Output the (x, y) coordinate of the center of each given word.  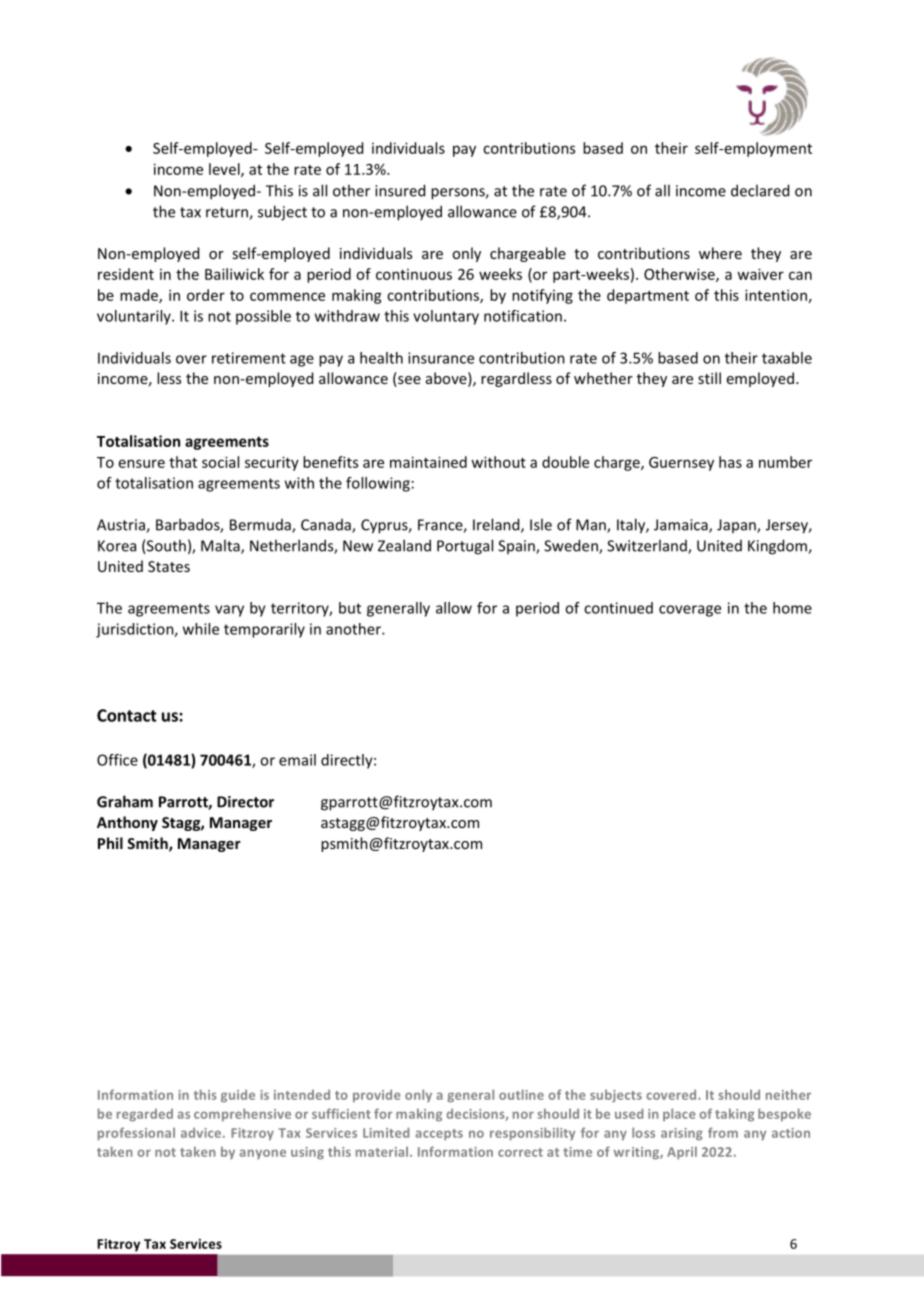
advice (202, 1132)
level (225, 170)
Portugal (465, 547)
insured (400, 190)
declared (760, 190)
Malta (221, 546)
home (792, 608)
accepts (439, 1135)
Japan (737, 526)
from (723, 1132)
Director (245, 802)
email (297, 760)
